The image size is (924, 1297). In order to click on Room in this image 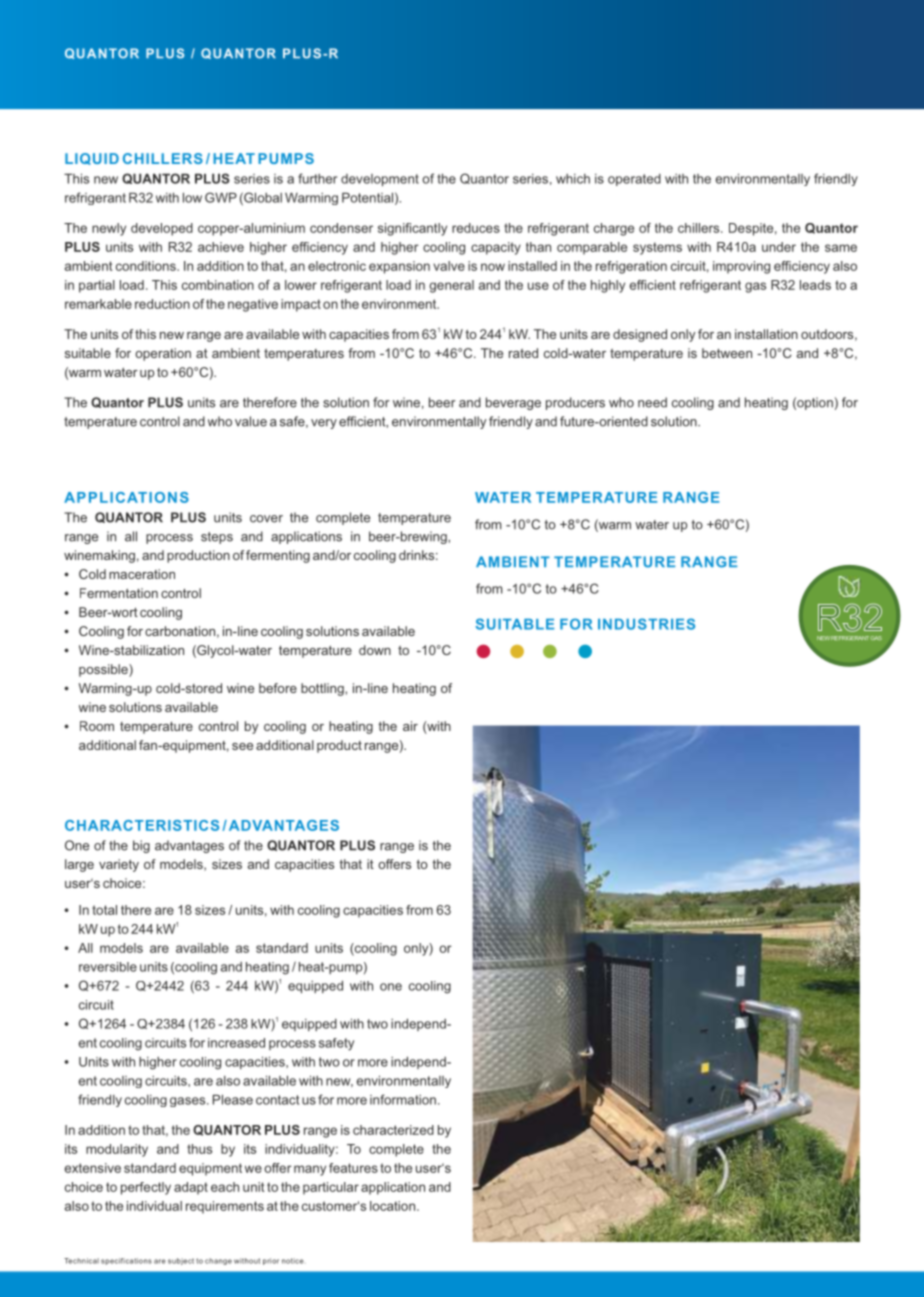, I will do `click(97, 726)`.
